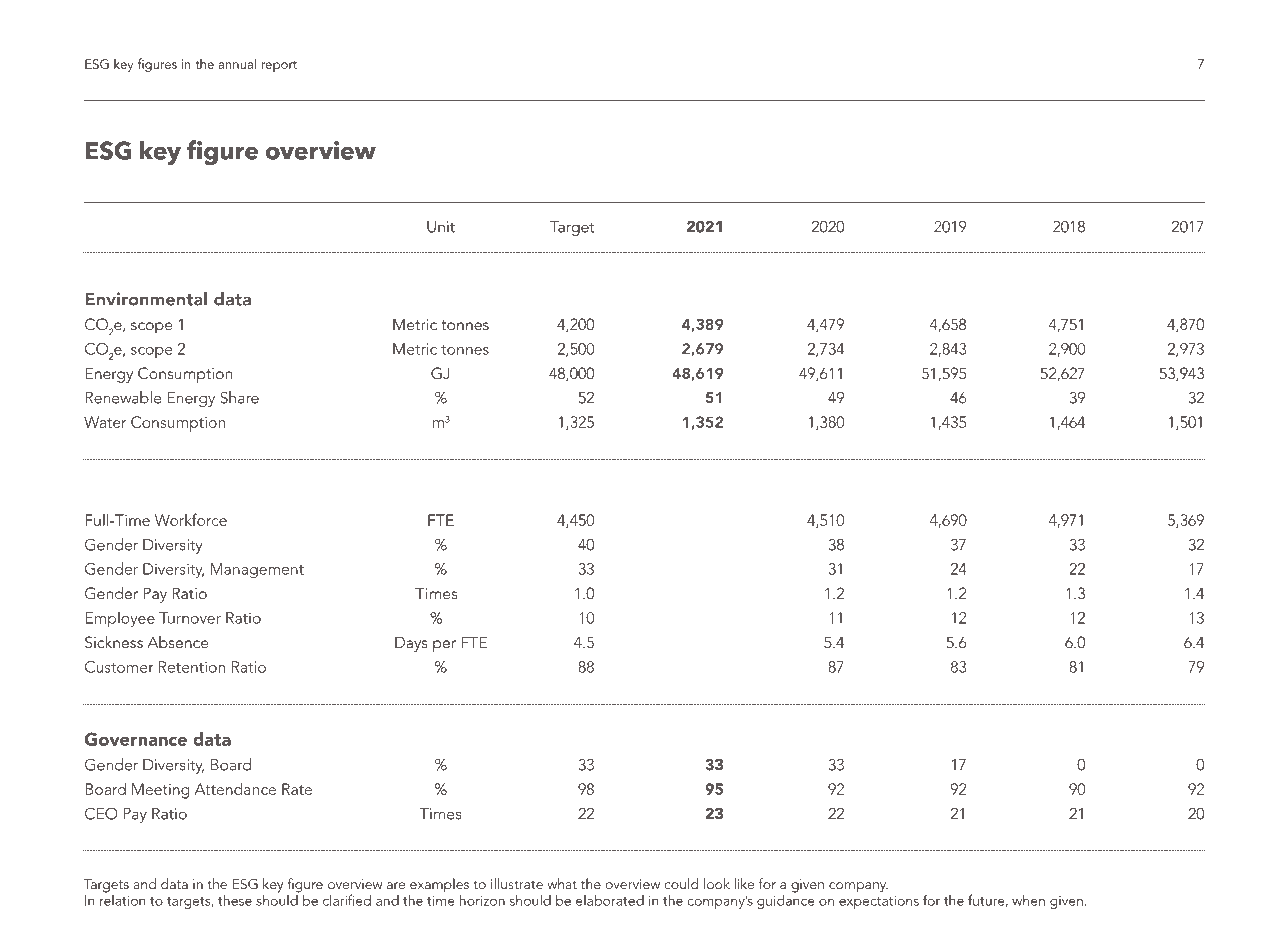  Describe the element at coordinates (279, 67) in the screenshot. I see `report` at that location.
